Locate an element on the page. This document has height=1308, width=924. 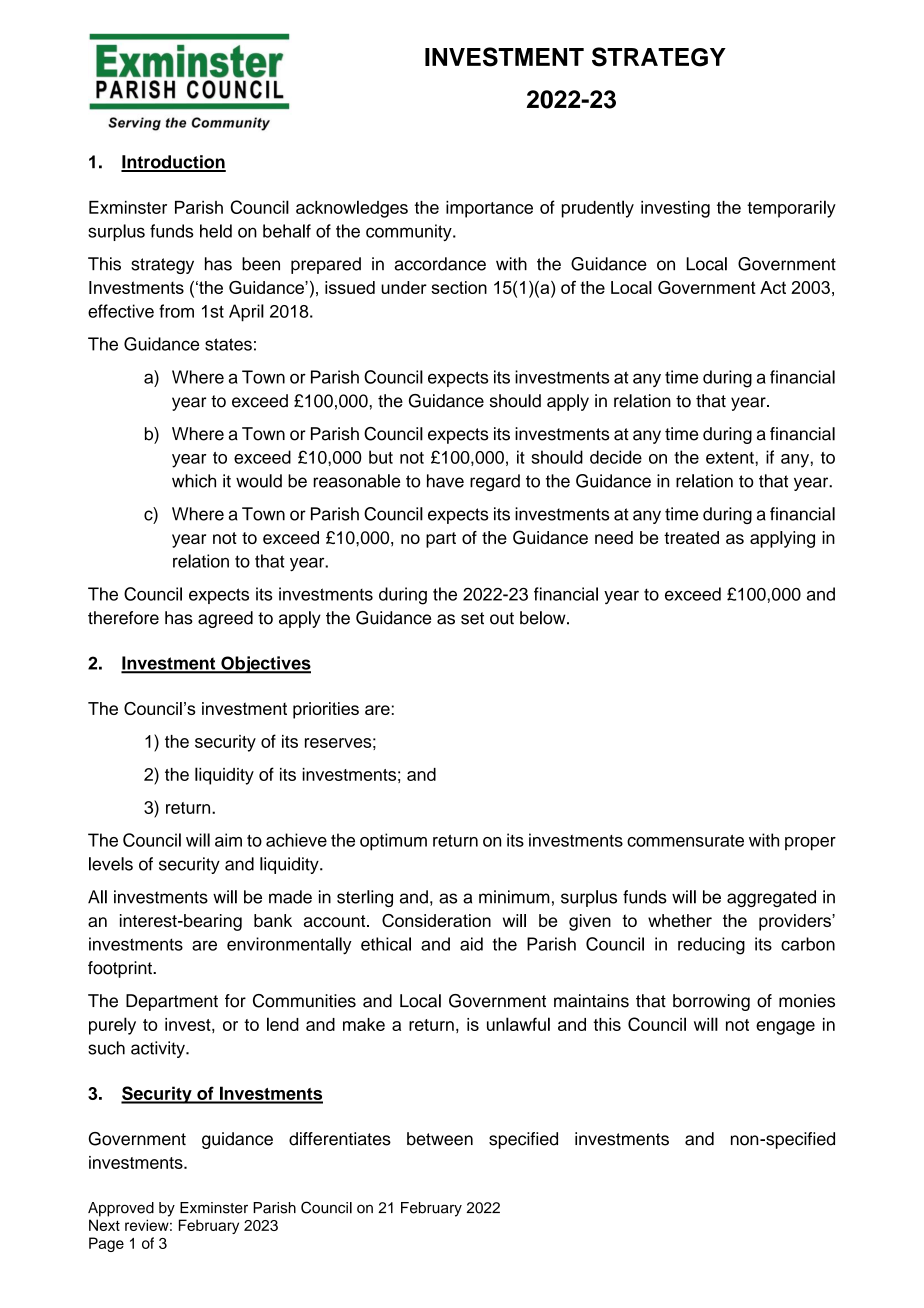
optimum is located at coordinates (393, 842).
